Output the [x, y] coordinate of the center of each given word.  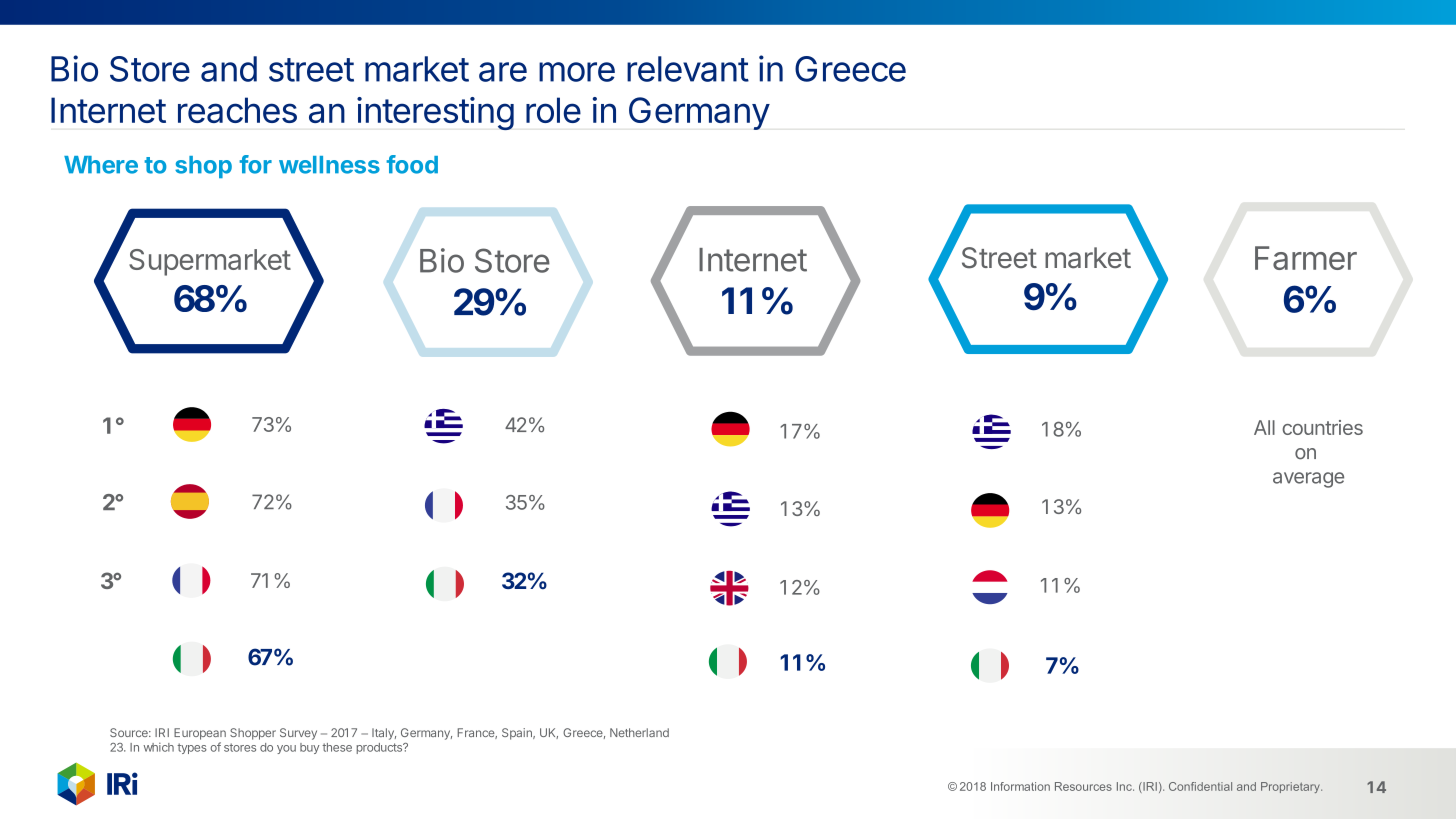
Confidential [1200, 786]
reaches [237, 110]
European [200, 734]
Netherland [639, 732]
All [1264, 427]
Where [101, 165]
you [286, 749]
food [412, 164]
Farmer [1306, 258]
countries [1322, 427]
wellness [329, 165]
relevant [688, 69]
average [1308, 480]
